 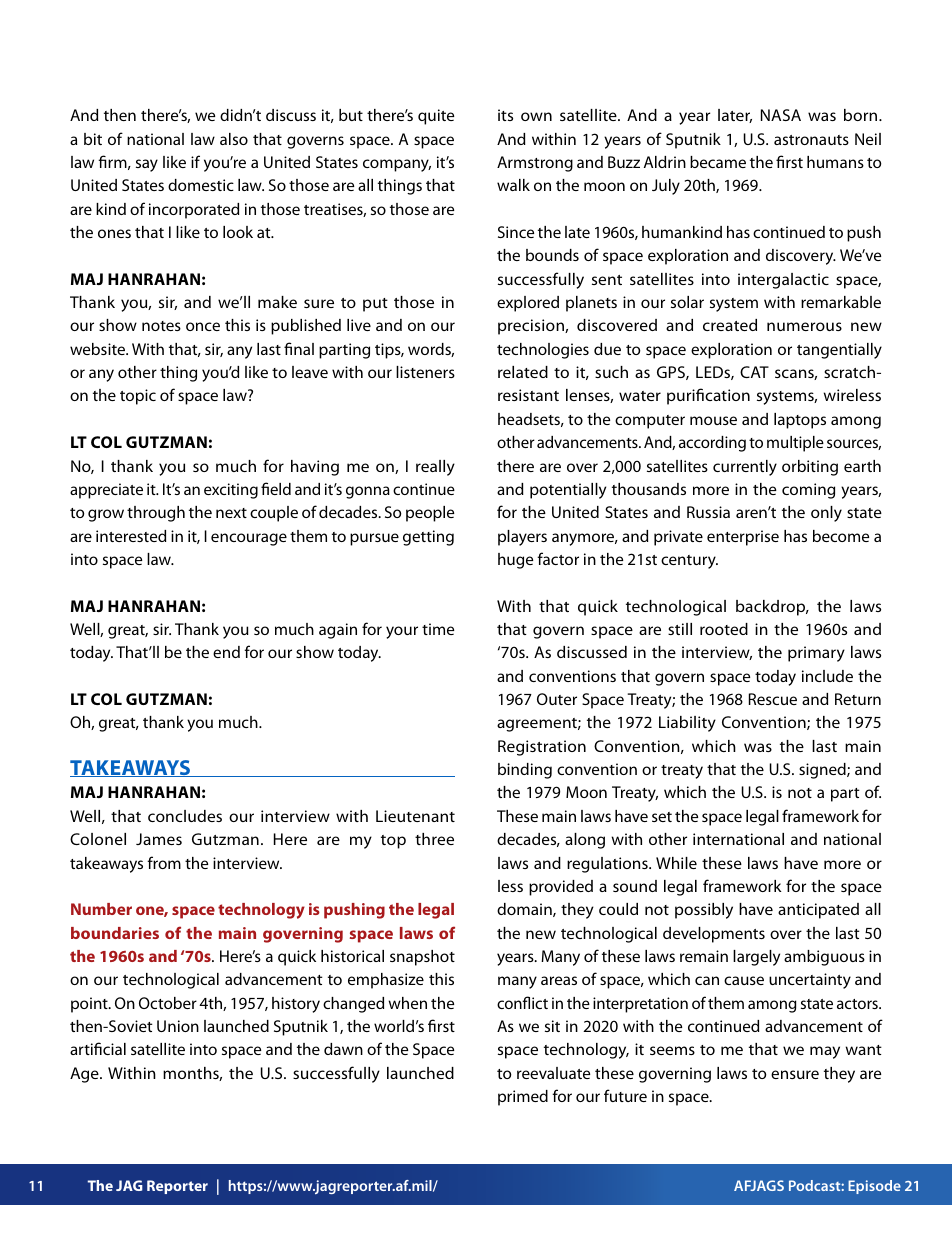 I want to click on say, so click(x=147, y=165).
